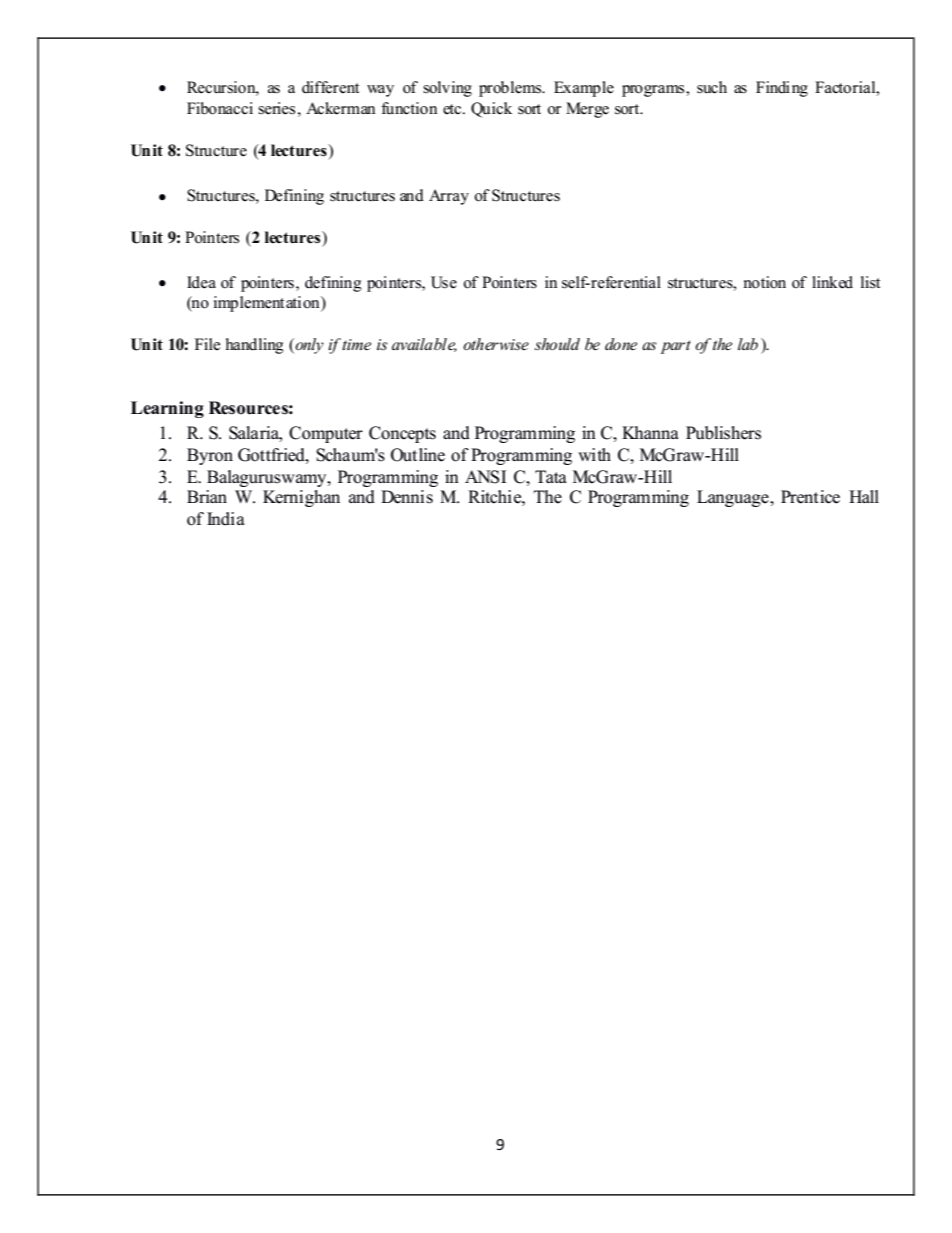 The width and height of the screenshot is (952, 1233). I want to click on Finding, so click(782, 89).
